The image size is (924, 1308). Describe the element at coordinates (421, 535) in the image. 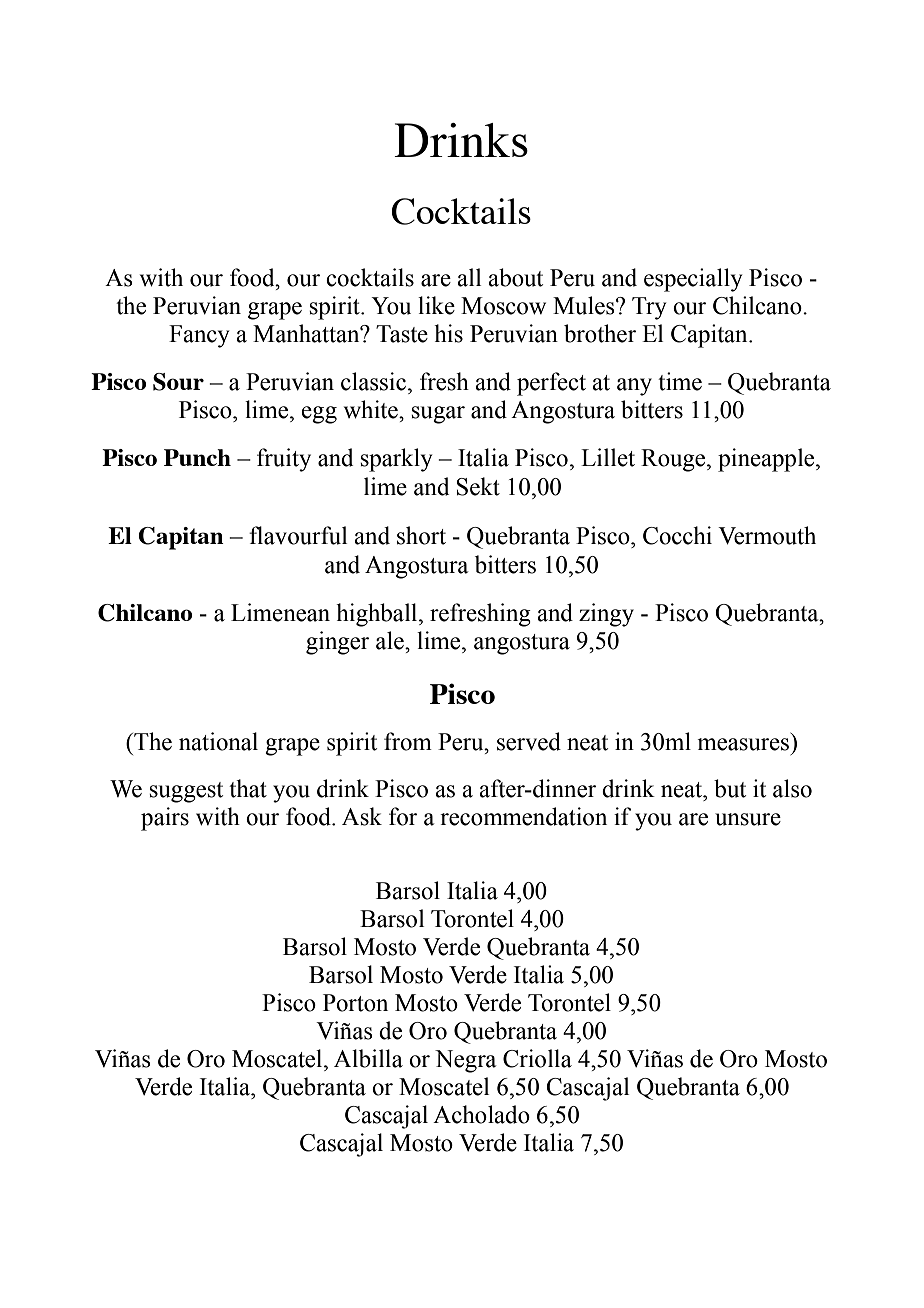

I see `short` at that location.
